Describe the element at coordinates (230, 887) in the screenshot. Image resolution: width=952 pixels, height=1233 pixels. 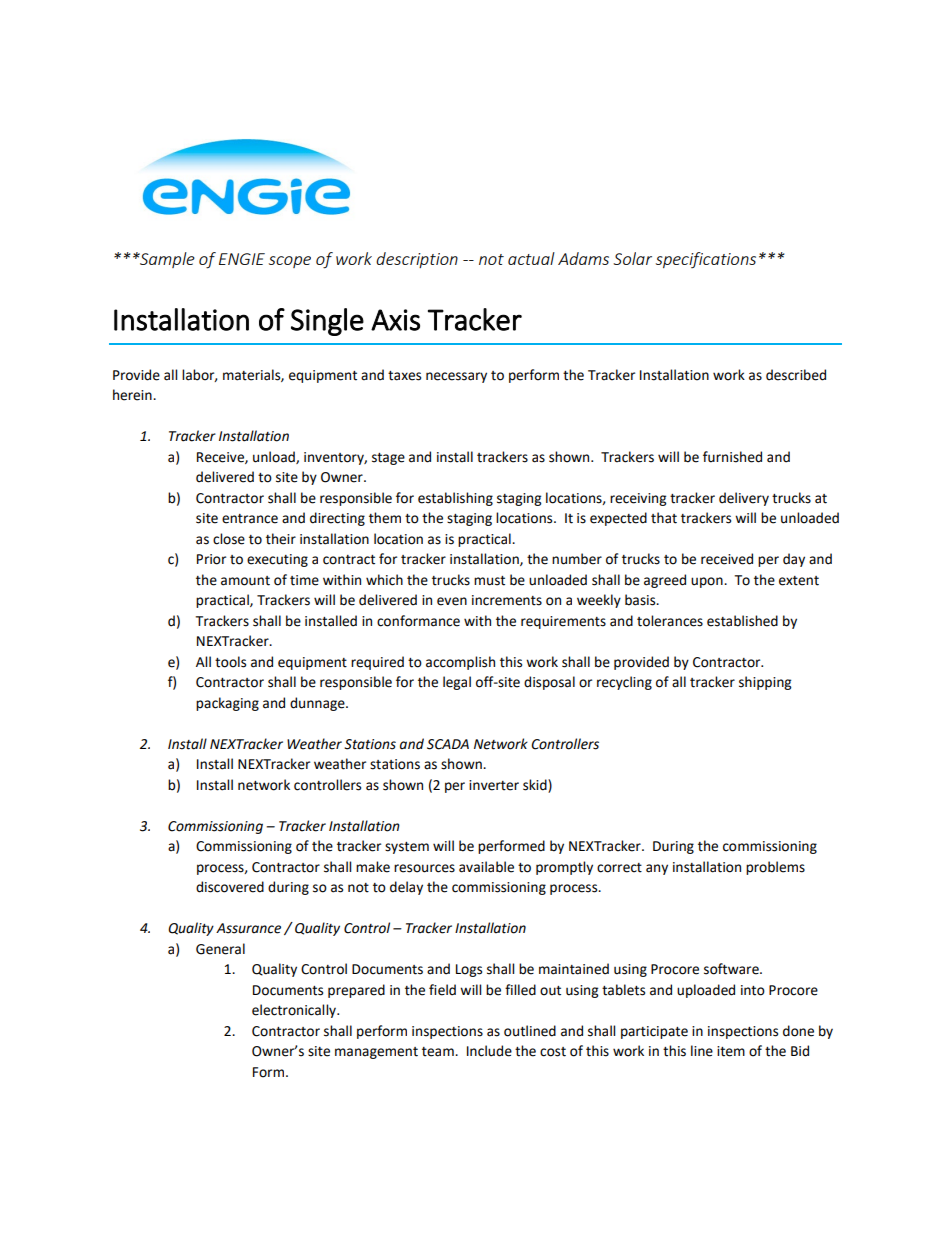
I see `discovered` at that location.
